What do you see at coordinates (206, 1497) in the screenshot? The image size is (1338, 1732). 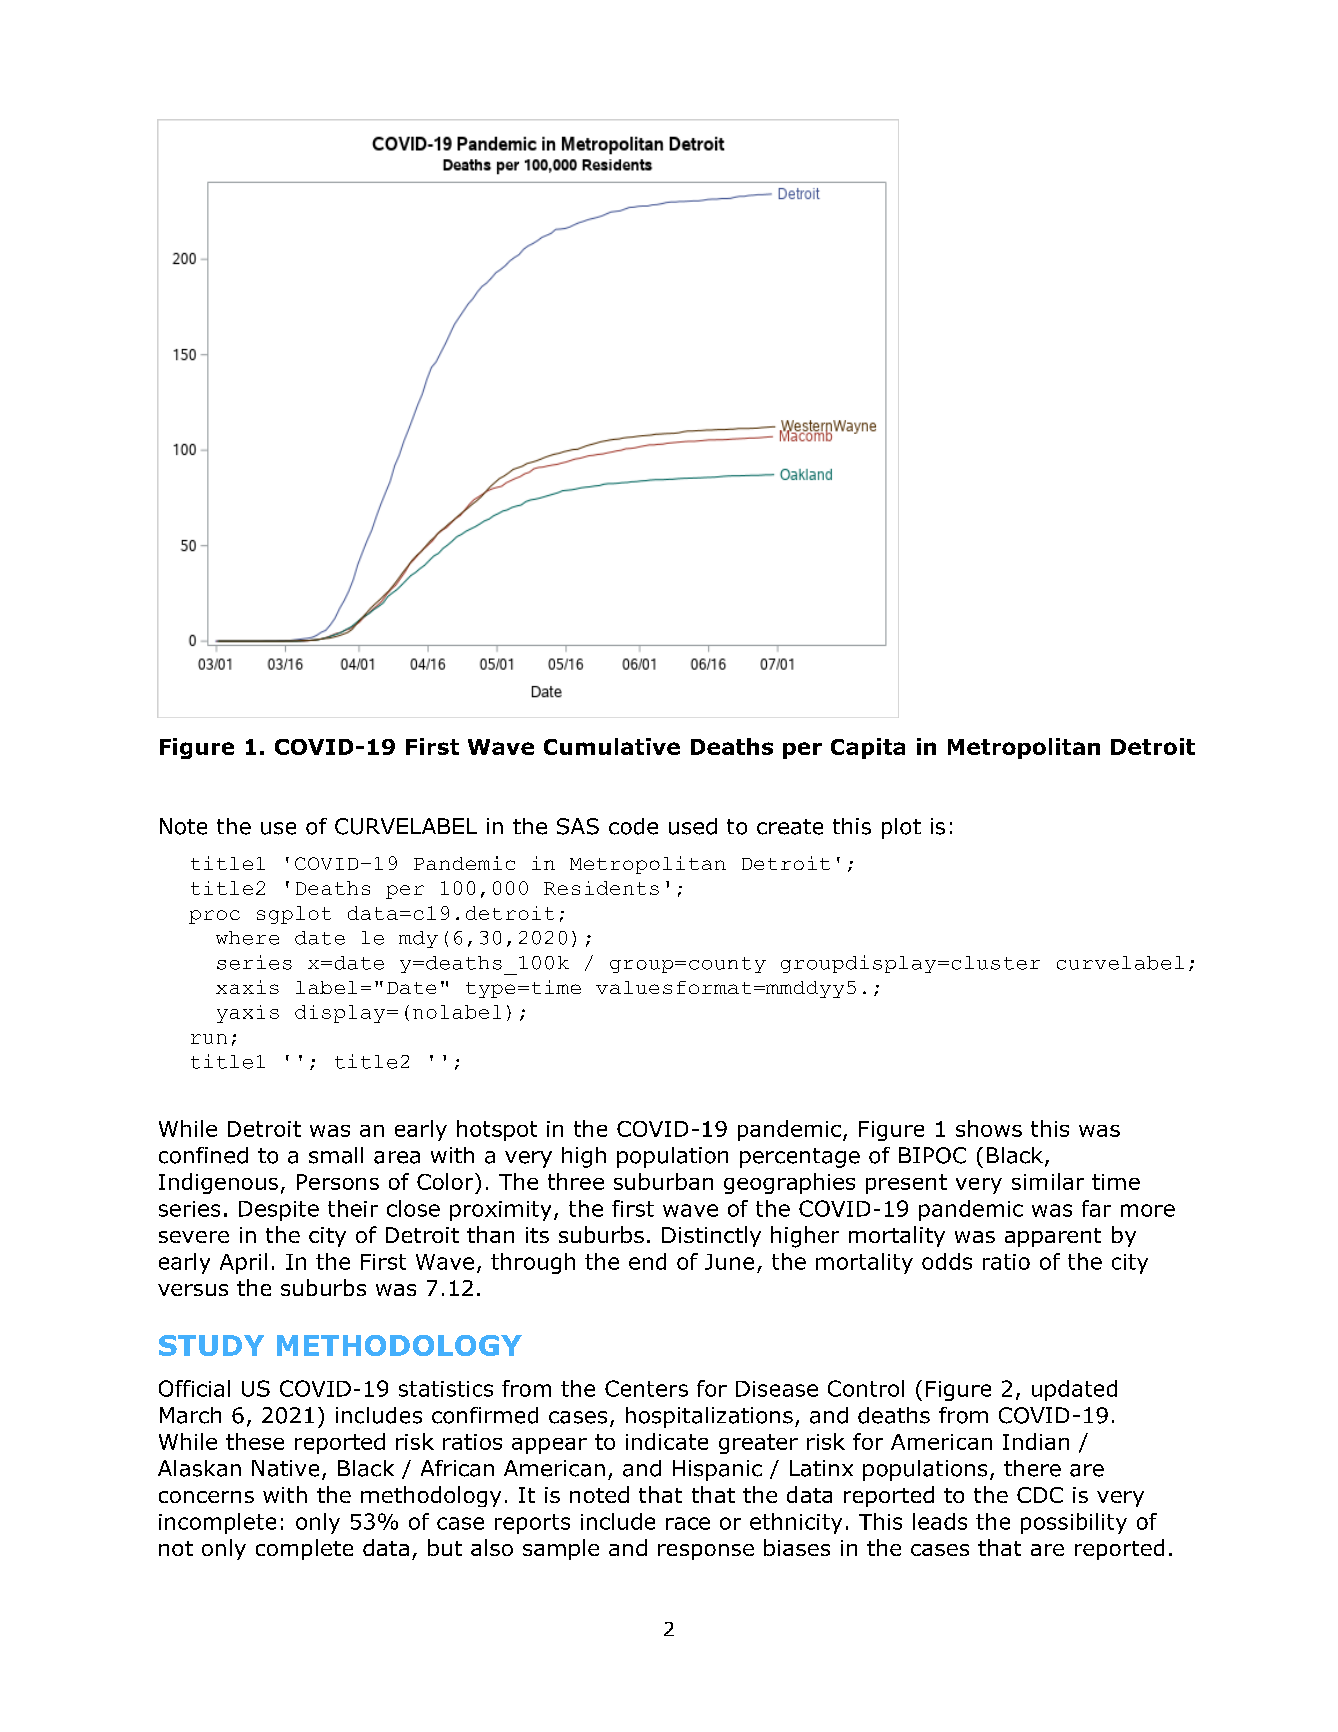 I see `concerns` at bounding box center [206, 1497].
